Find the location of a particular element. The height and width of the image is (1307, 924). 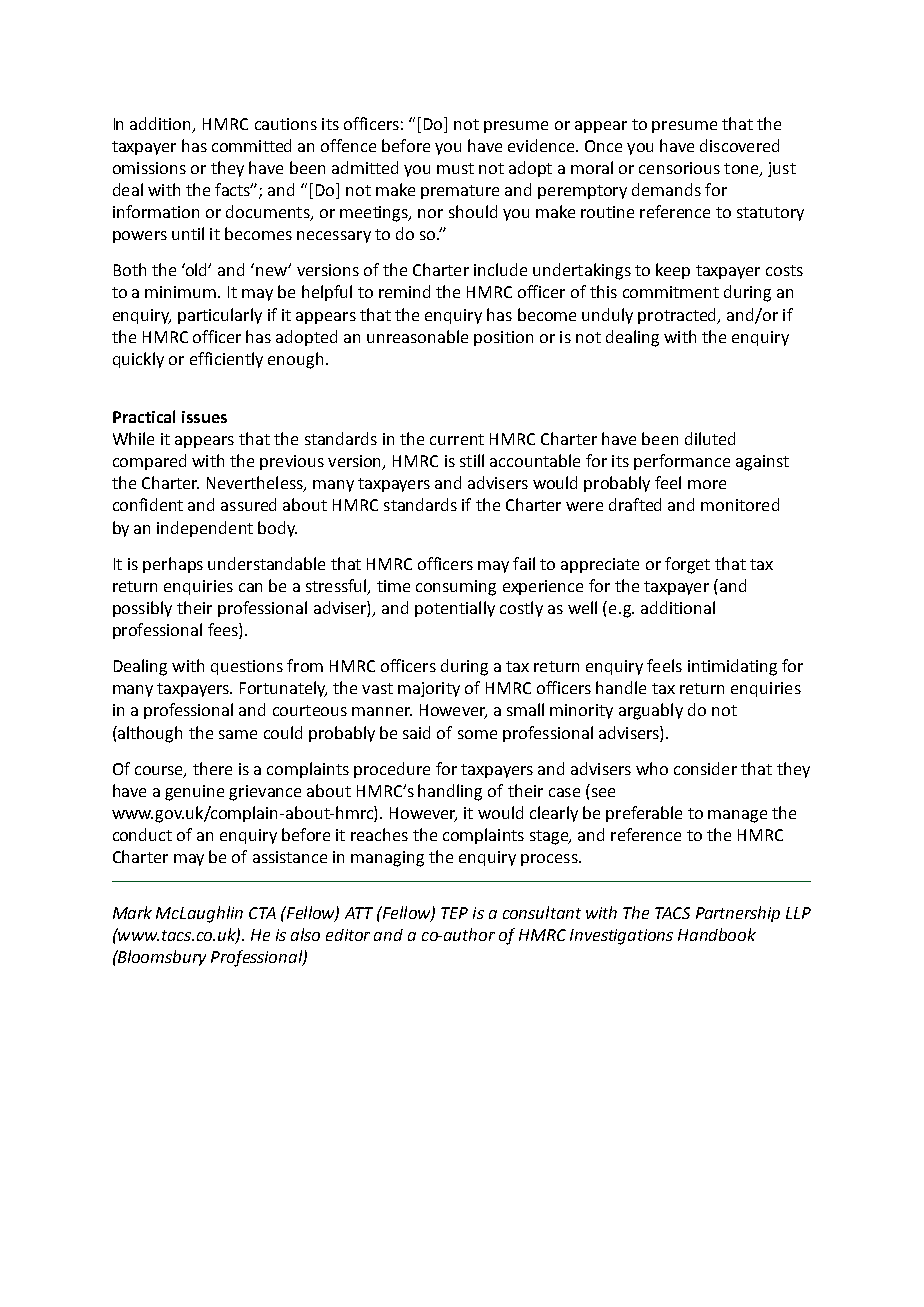

committed is located at coordinates (251, 145).
